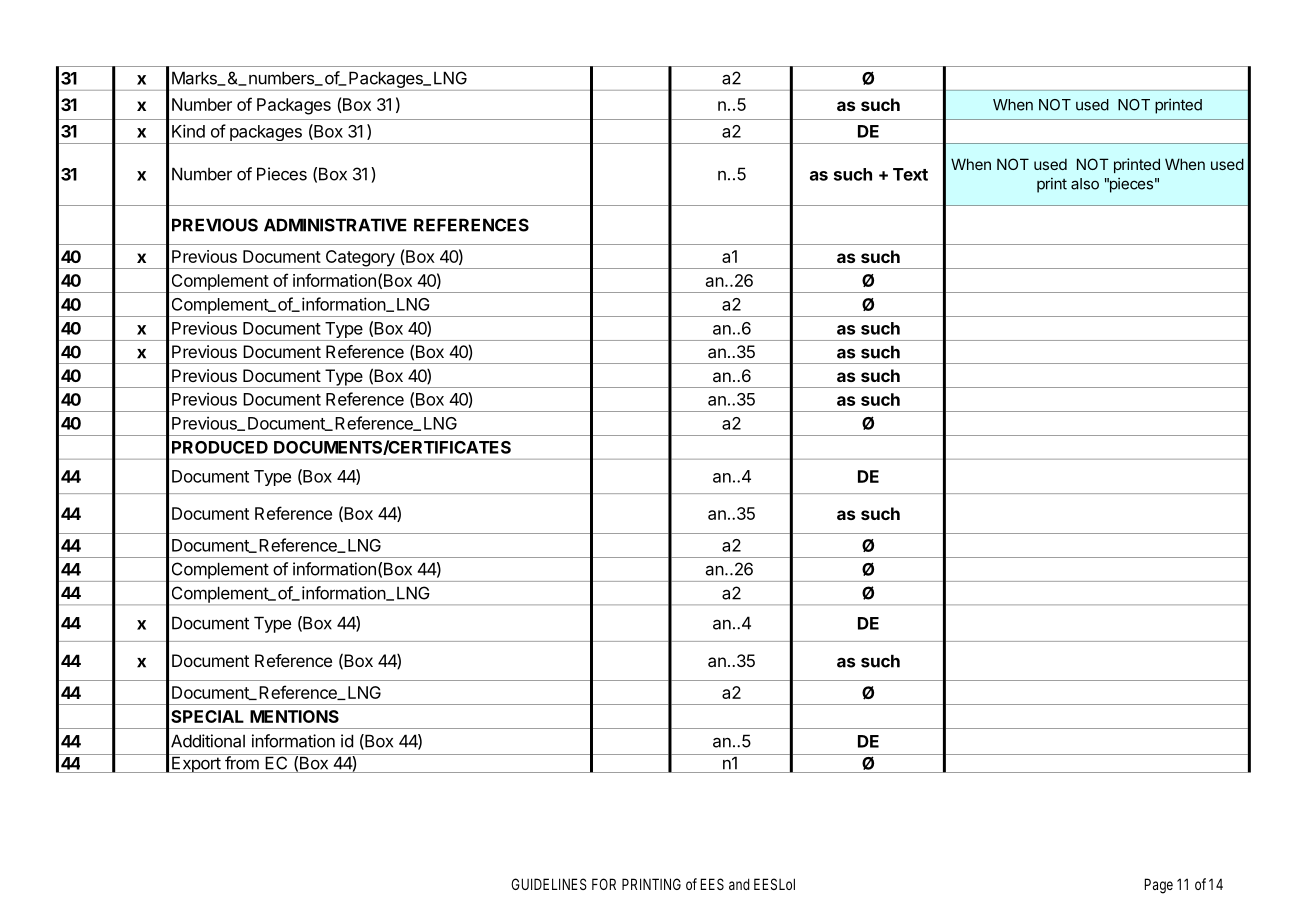 This screenshot has width=1308, height=924. Describe the element at coordinates (188, 131) in the screenshot. I see `Kind` at that location.
